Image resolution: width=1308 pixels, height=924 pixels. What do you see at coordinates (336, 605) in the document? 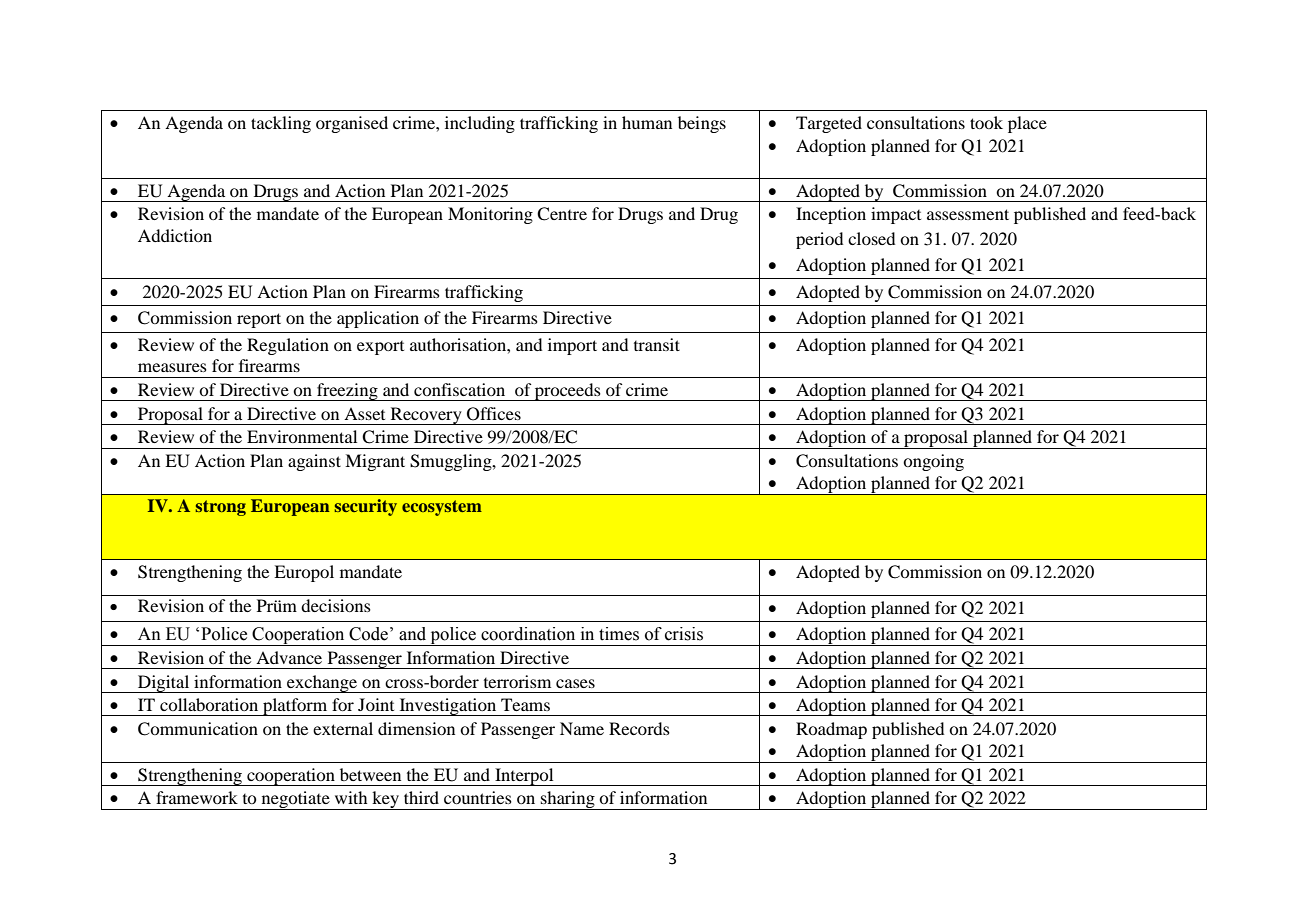
I see `decisions` at bounding box center [336, 605].
